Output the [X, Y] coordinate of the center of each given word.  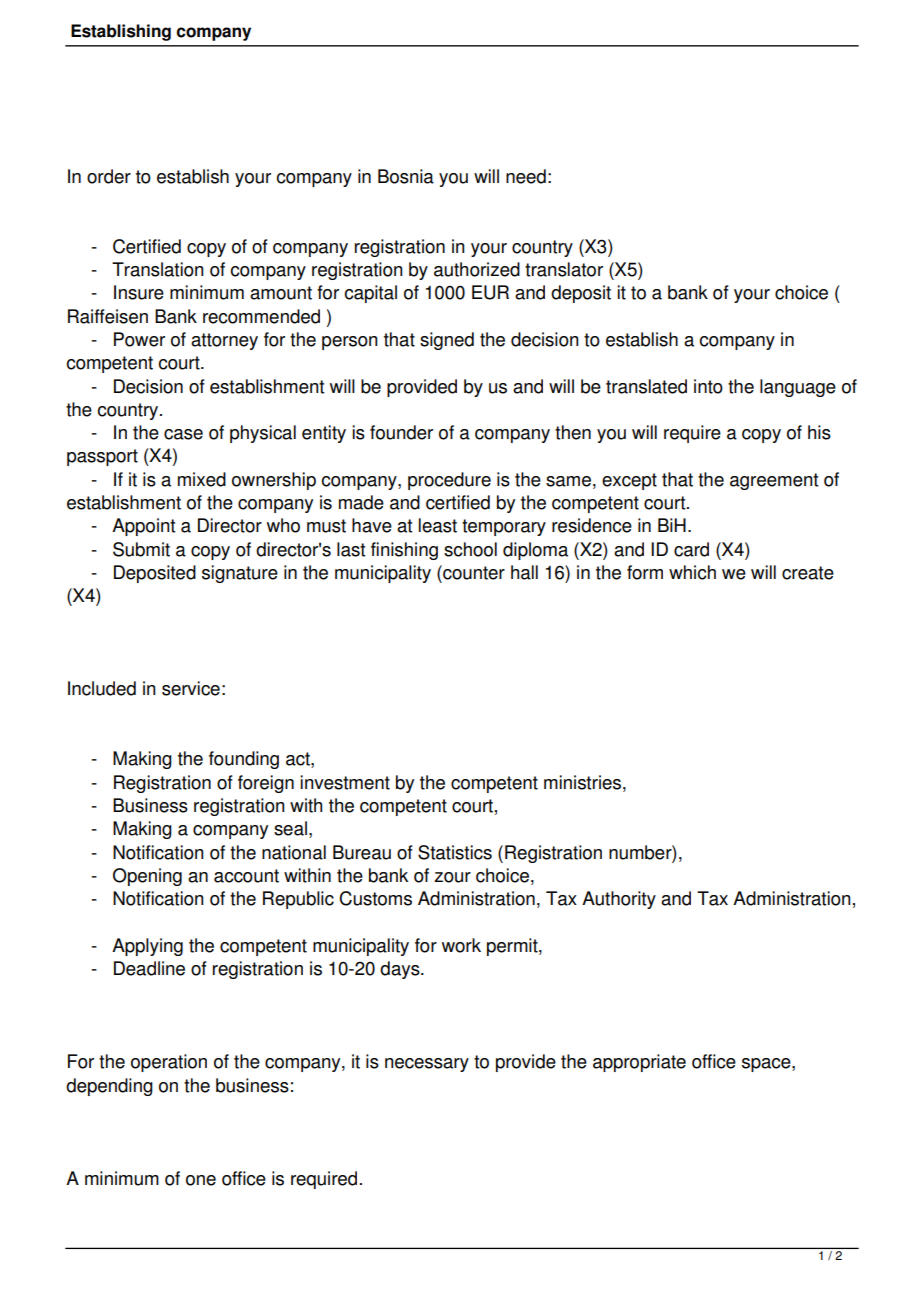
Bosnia [406, 176]
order [109, 176]
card [691, 549]
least [438, 525]
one [201, 1180]
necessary [427, 1065]
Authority [619, 900]
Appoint [143, 527]
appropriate [639, 1063]
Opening [147, 877]
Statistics [455, 852]
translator [564, 269]
